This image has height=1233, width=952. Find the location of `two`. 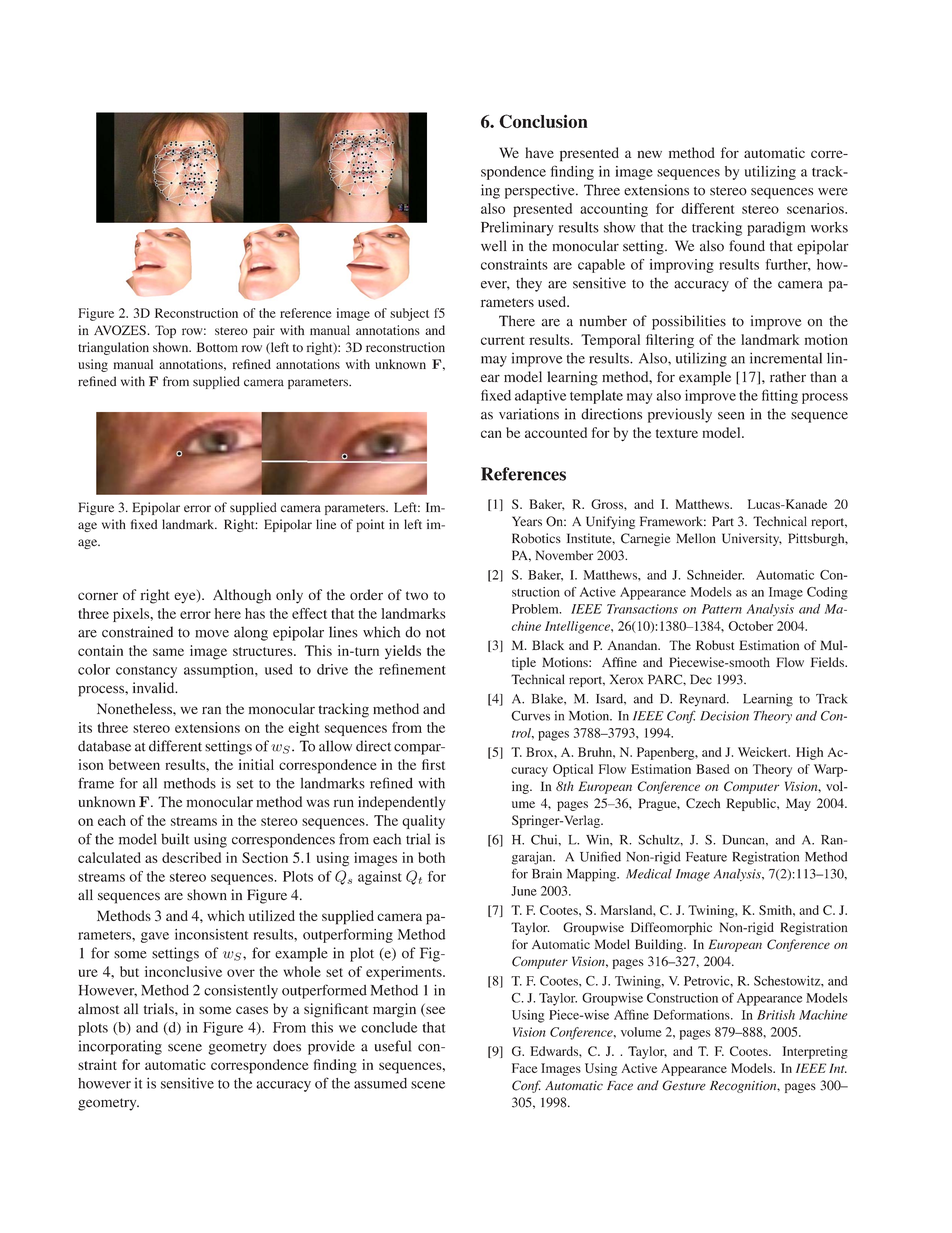

two is located at coordinates (417, 595).
